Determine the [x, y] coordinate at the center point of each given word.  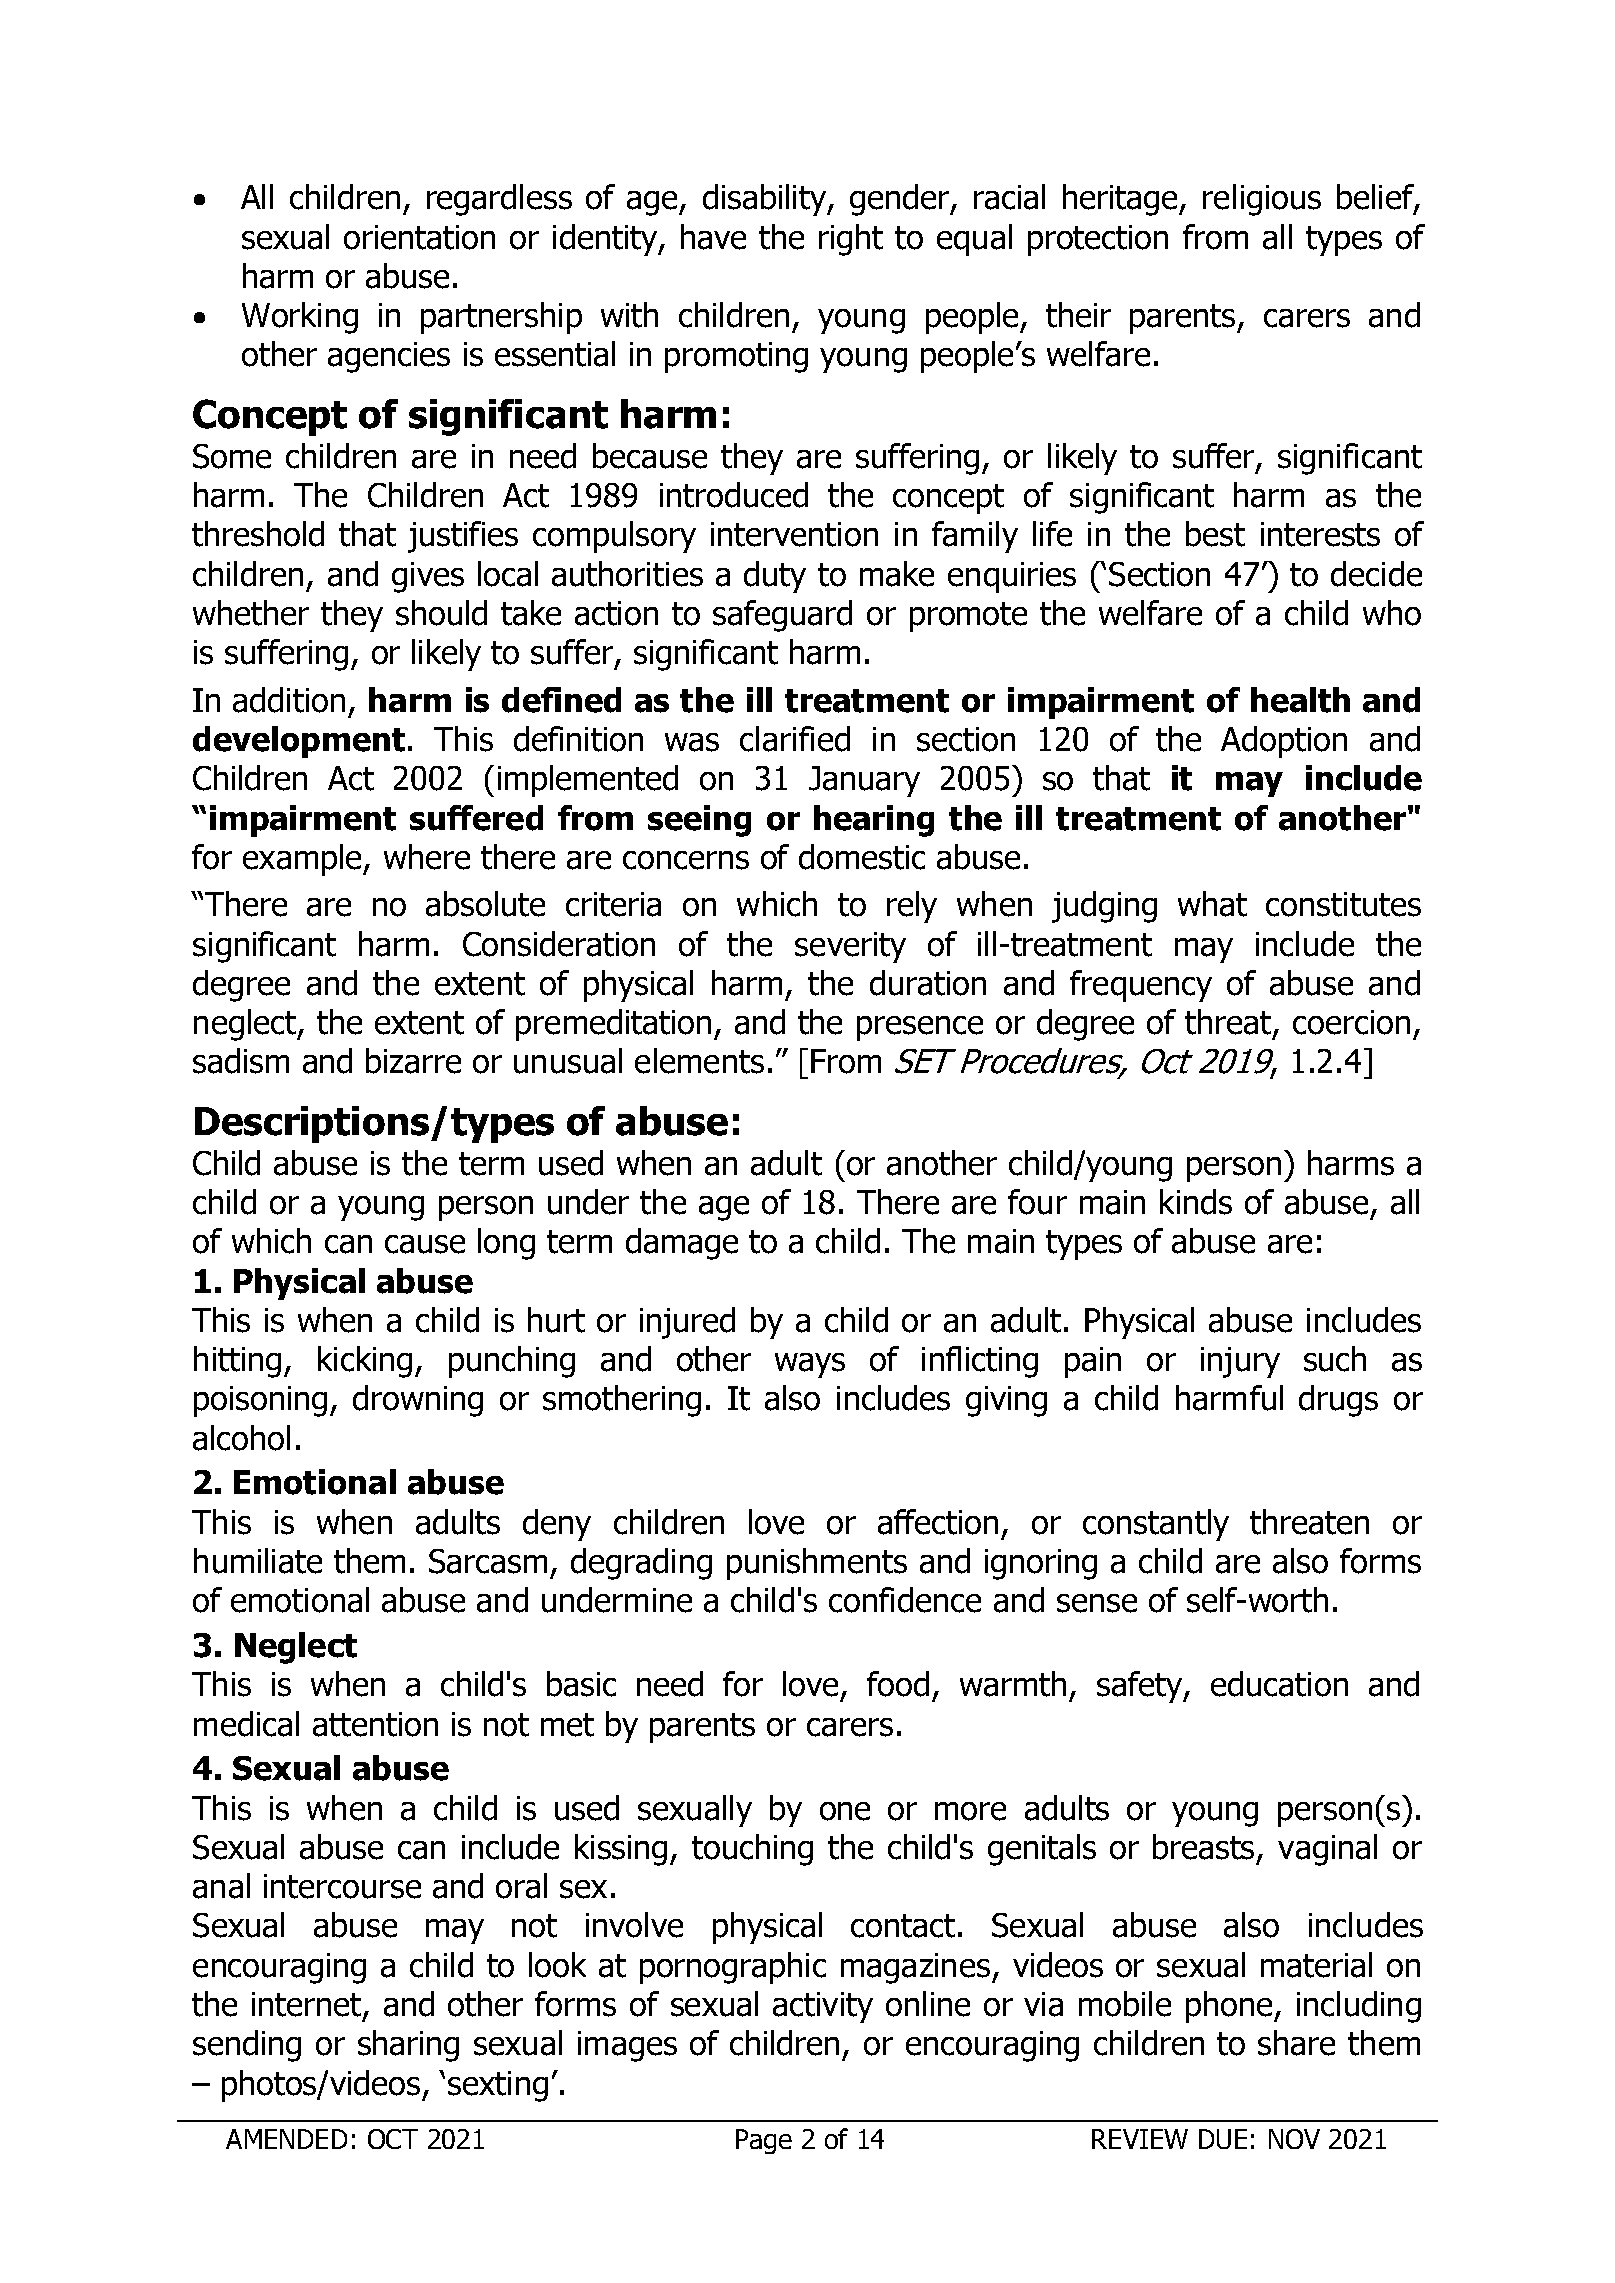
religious [1262, 200]
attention [375, 1724]
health [1300, 700]
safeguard [782, 616]
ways [810, 1365]
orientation [419, 237]
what [1212, 904]
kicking [365, 1362]
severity [850, 947]
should [441, 613]
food [898, 1684]
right [851, 240]
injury [1240, 1362]
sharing [408, 2046]
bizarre [413, 1061]
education [1279, 1684]
